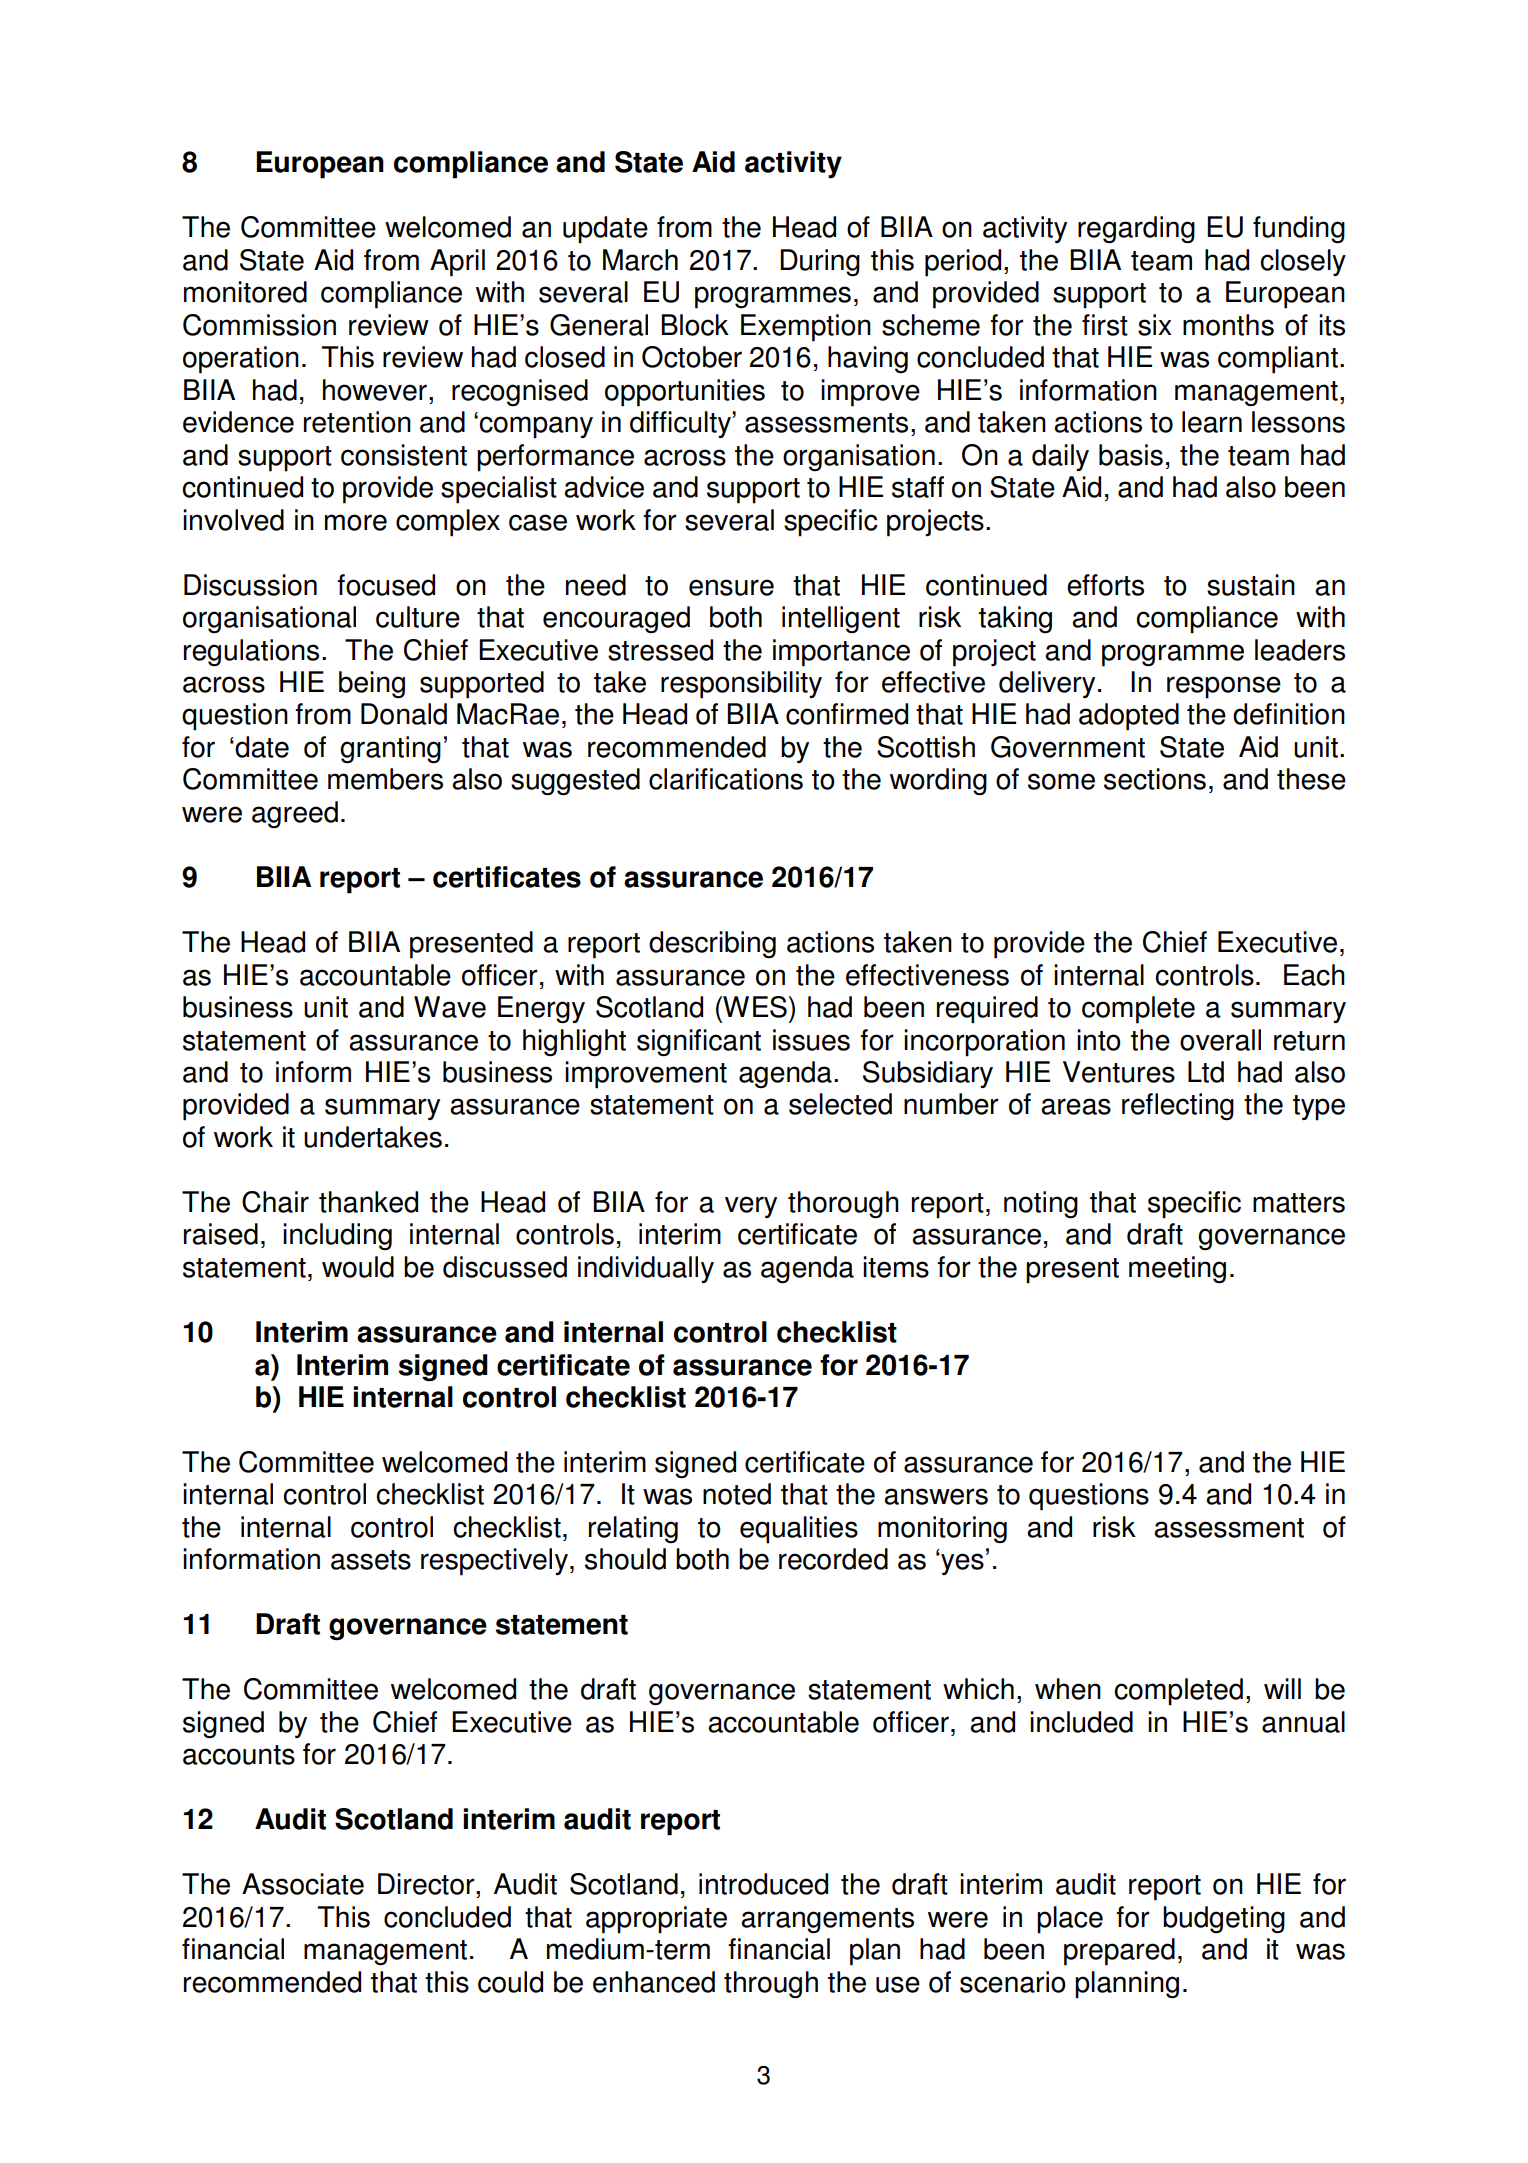 Image resolution: width=1528 pixels, height=2163 pixels. I want to click on being, so click(372, 684).
